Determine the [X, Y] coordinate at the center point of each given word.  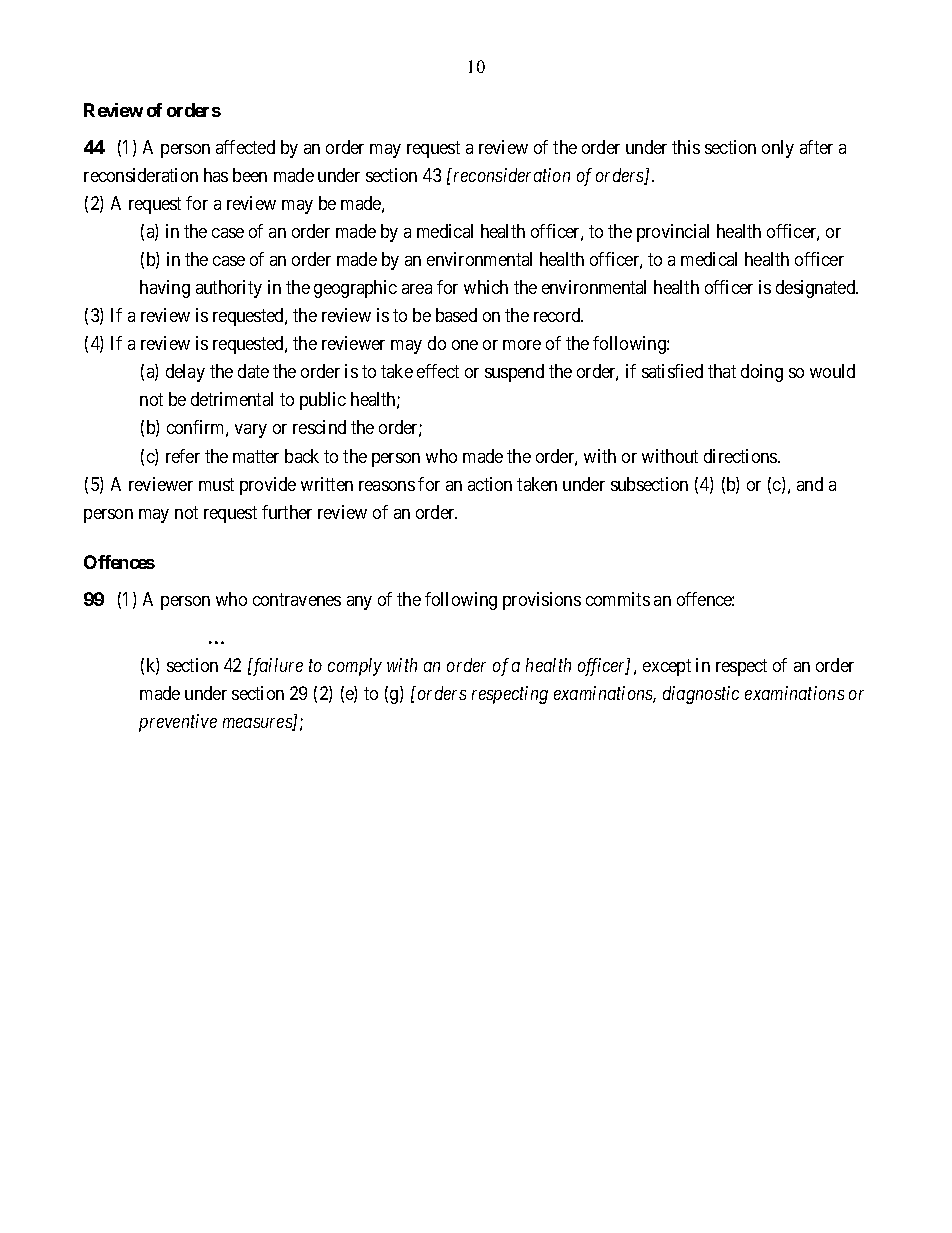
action [490, 484]
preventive [178, 723]
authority [229, 289]
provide [268, 486]
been [250, 175]
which [486, 287]
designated [817, 289]
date [253, 371]
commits [618, 599]
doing [762, 373]
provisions [542, 601]
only [778, 149]
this [686, 147]
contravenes [297, 600]
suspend [514, 373]
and [810, 484]
